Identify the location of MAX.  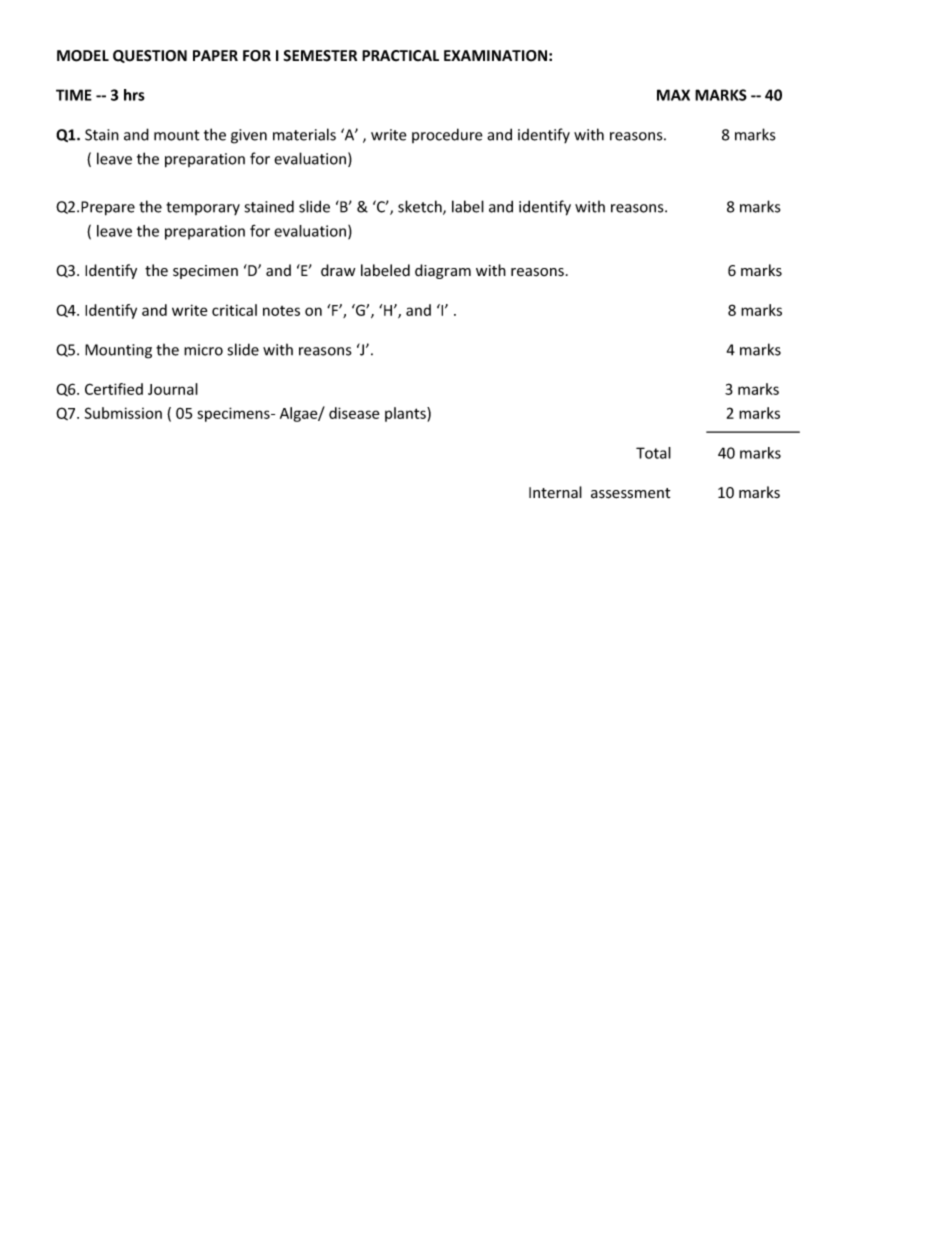
(673, 95).
